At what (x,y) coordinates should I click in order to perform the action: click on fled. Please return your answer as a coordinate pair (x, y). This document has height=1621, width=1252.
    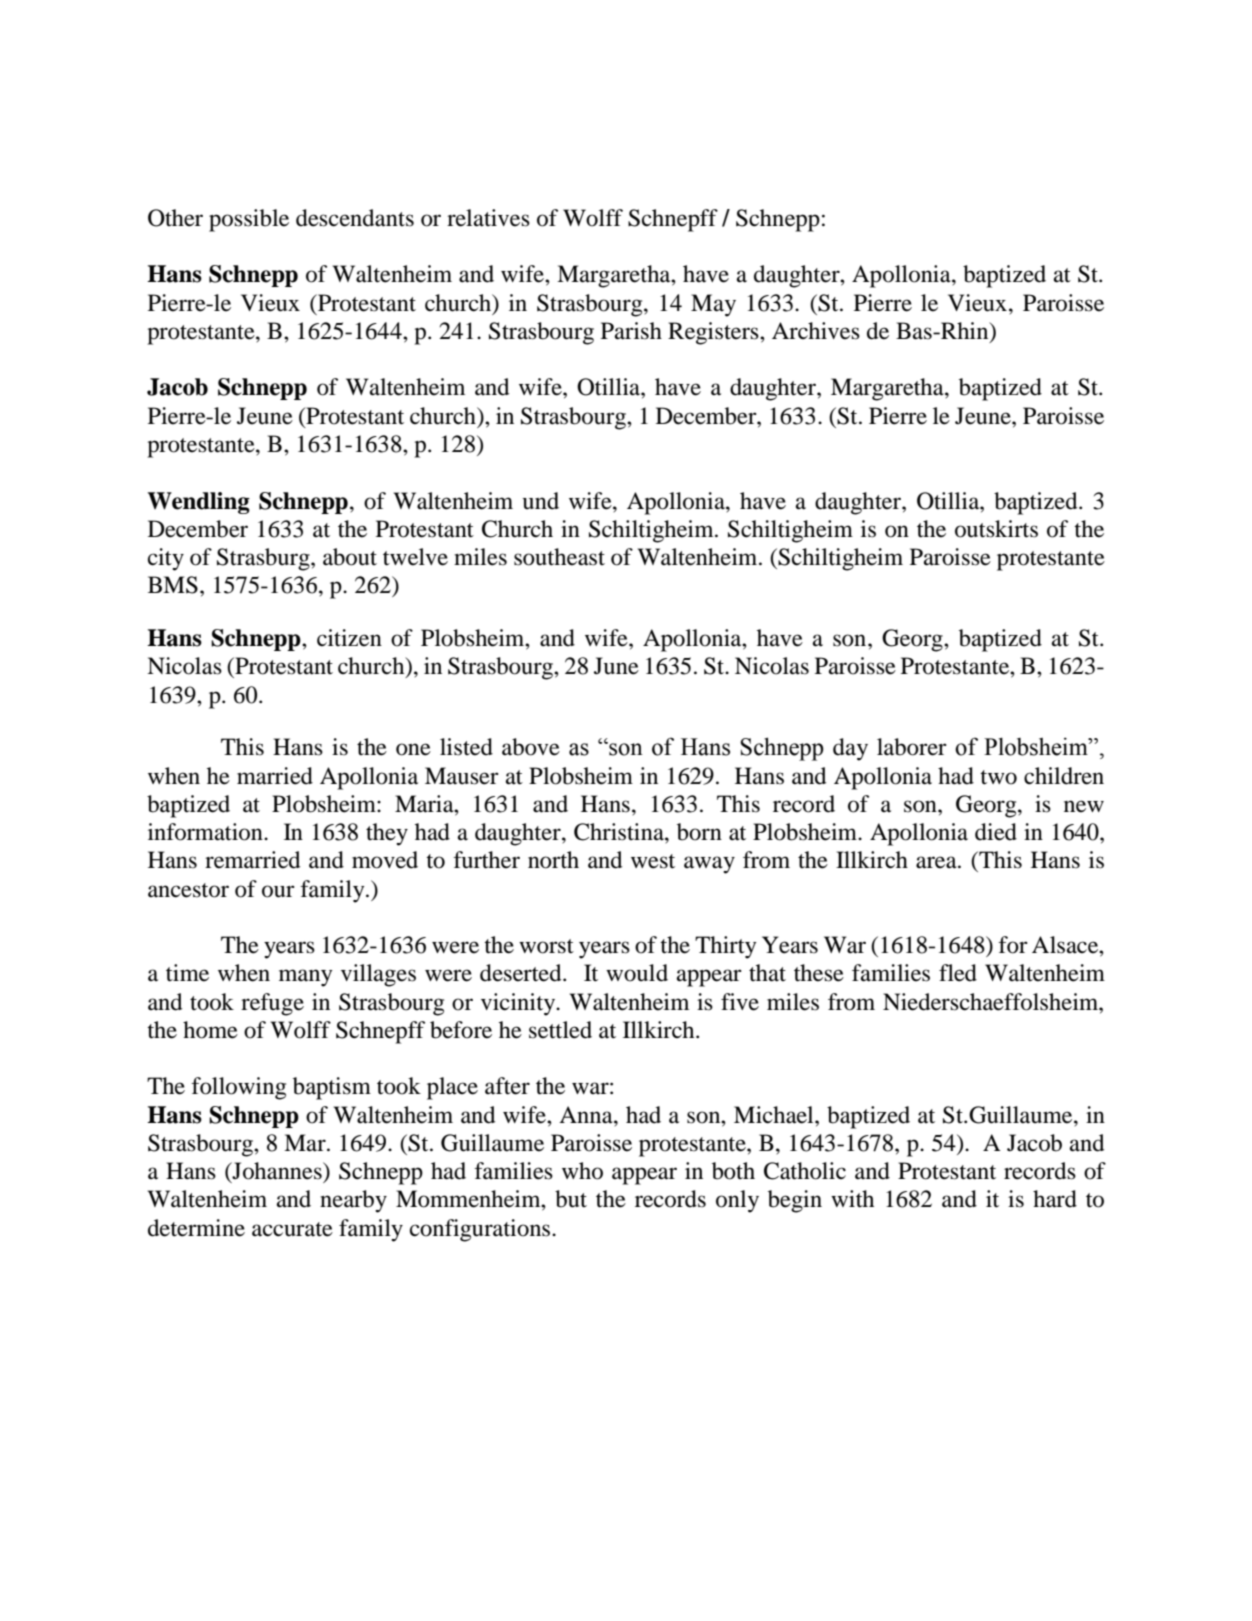
    Looking at the image, I should click on (958, 973).
